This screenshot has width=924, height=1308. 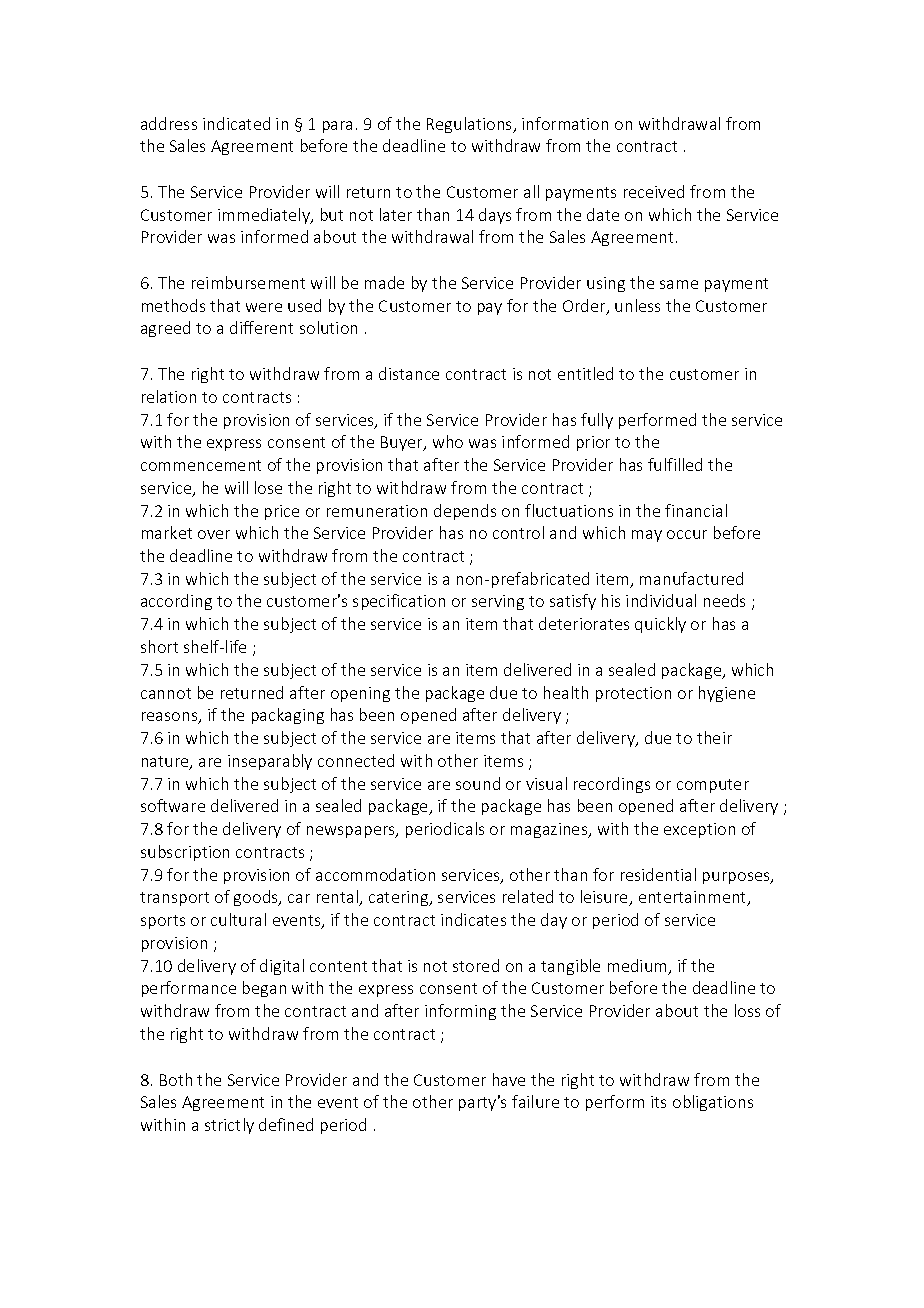 What do you see at coordinates (448, 441) in the screenshot?
I see `who` at bounding box center [448, 441].
